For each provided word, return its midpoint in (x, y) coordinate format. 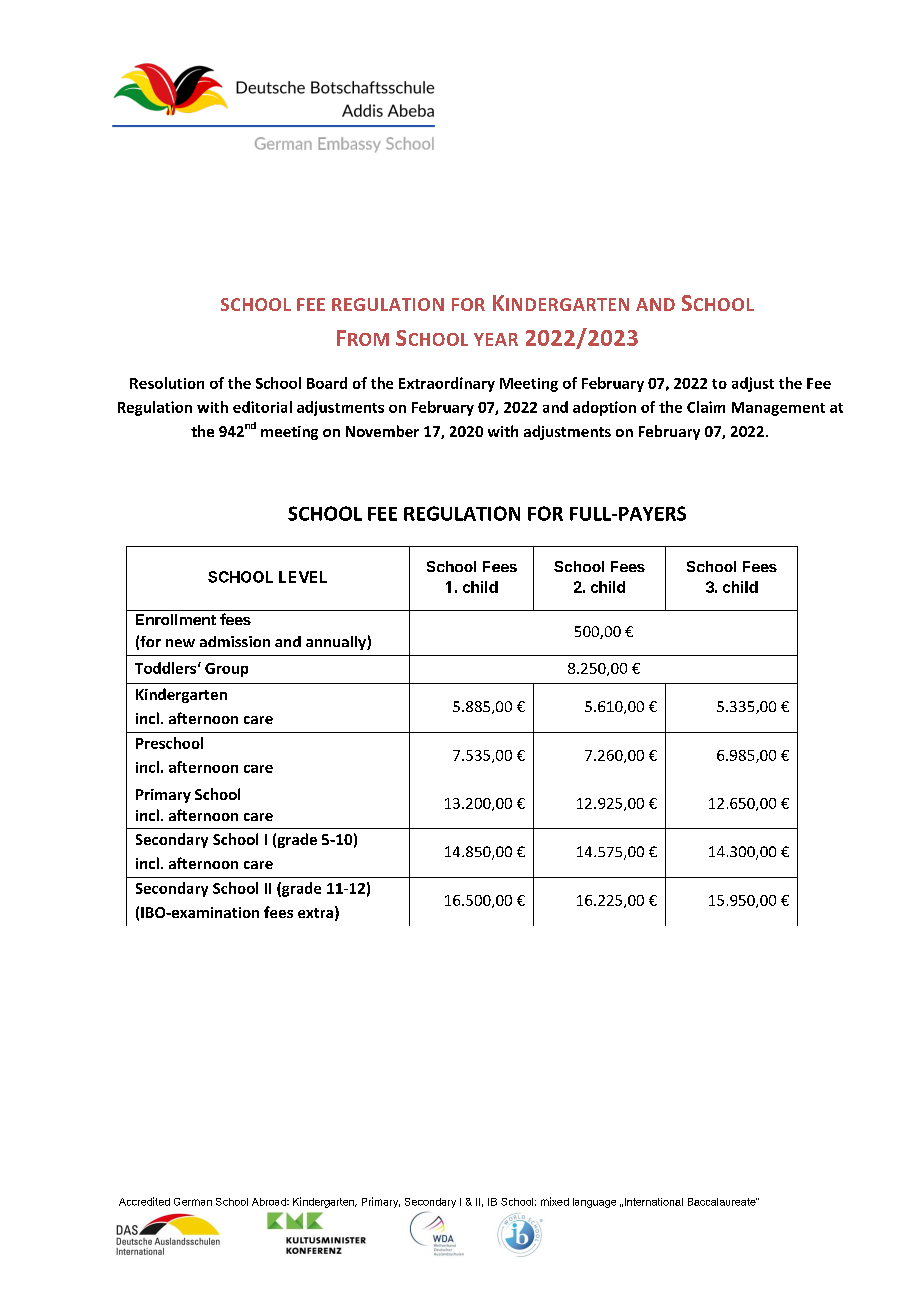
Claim (706, 407)
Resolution (167, 383)
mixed (555, 1201)
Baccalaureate (722, 1202)
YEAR (496, 339)
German (193, 1202)
